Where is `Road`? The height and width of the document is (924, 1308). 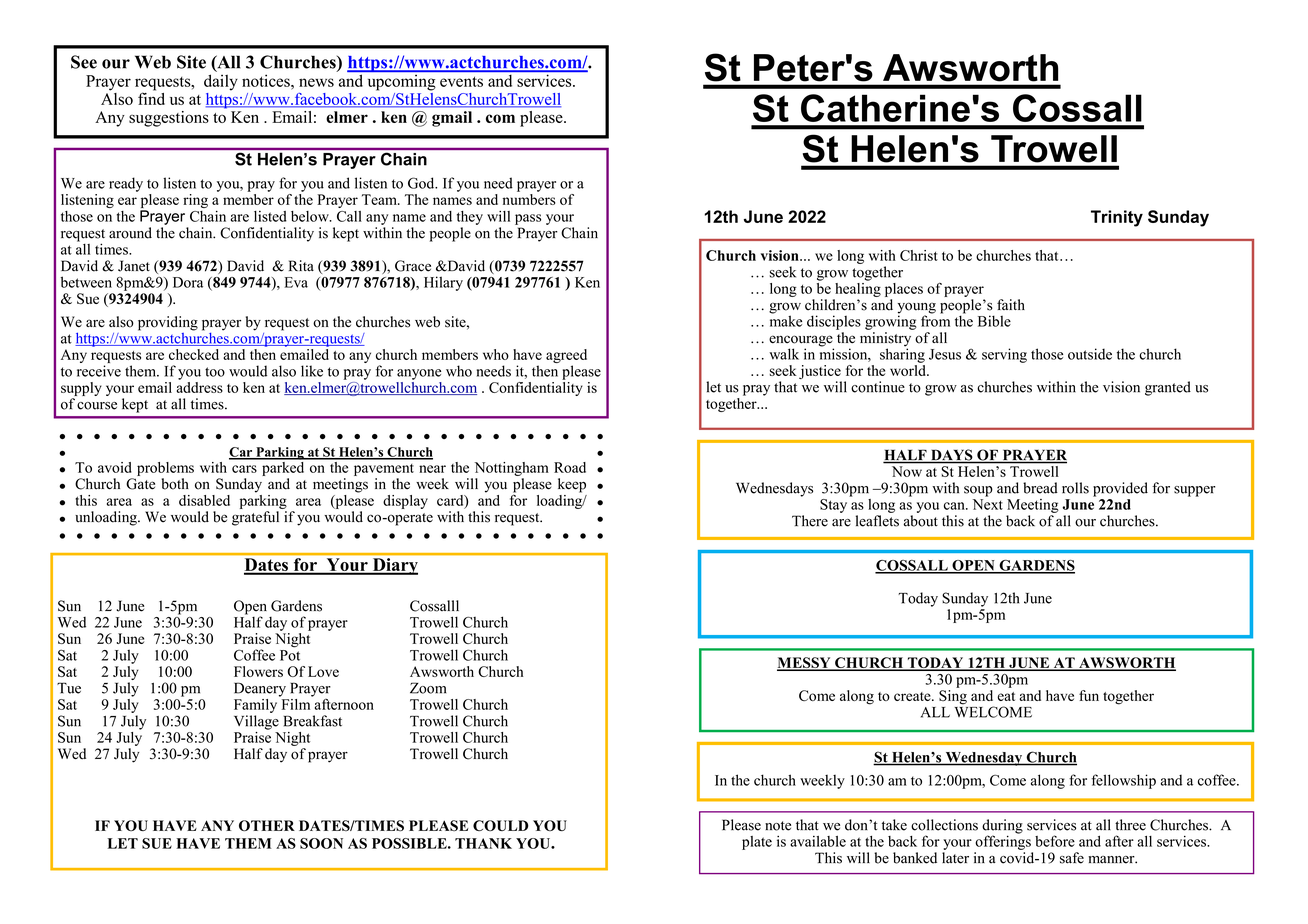
Road is located at coordinates (570, 467).
